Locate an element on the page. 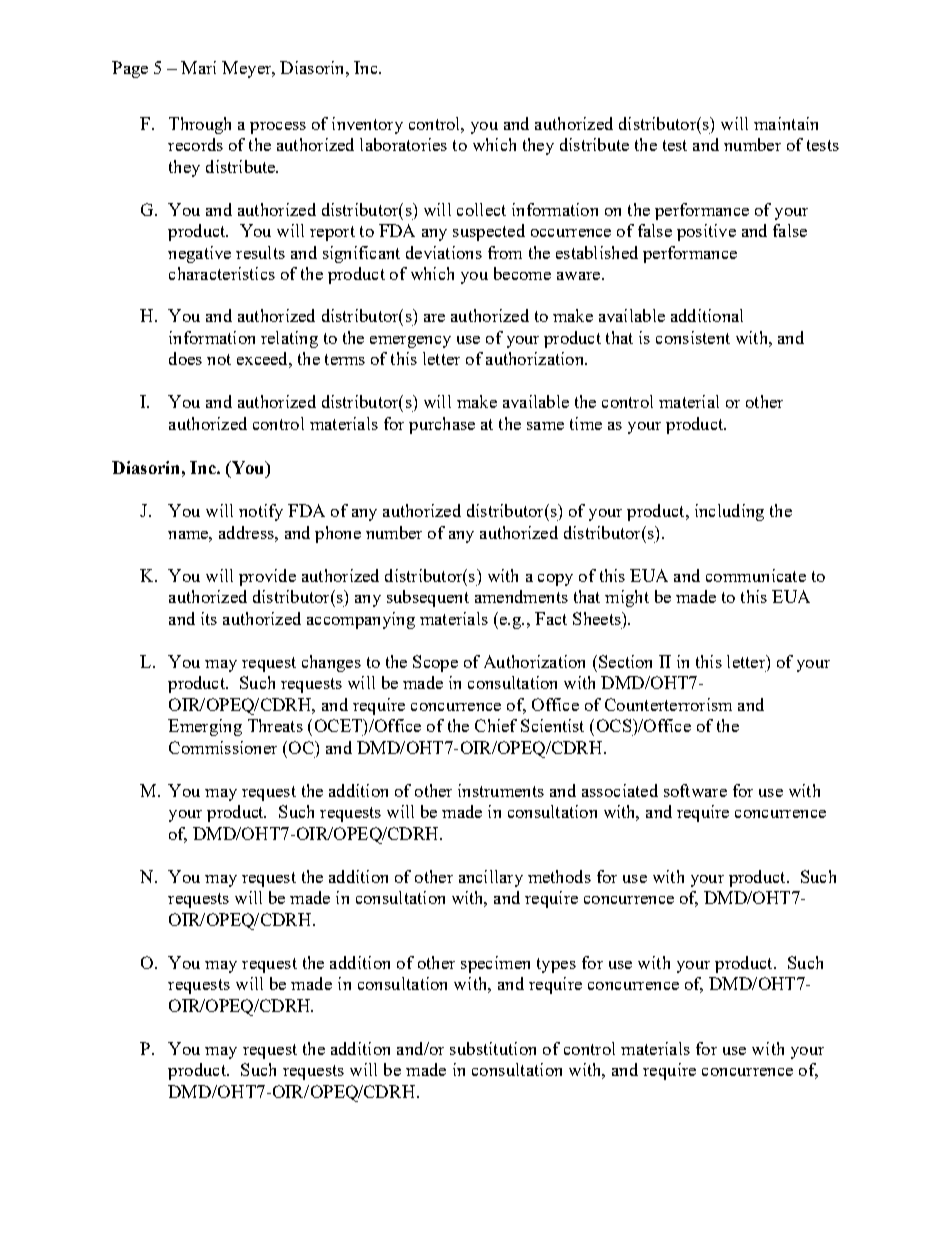 This page has width=952, height=1235. communicate is located at coordinates (756, 575).
